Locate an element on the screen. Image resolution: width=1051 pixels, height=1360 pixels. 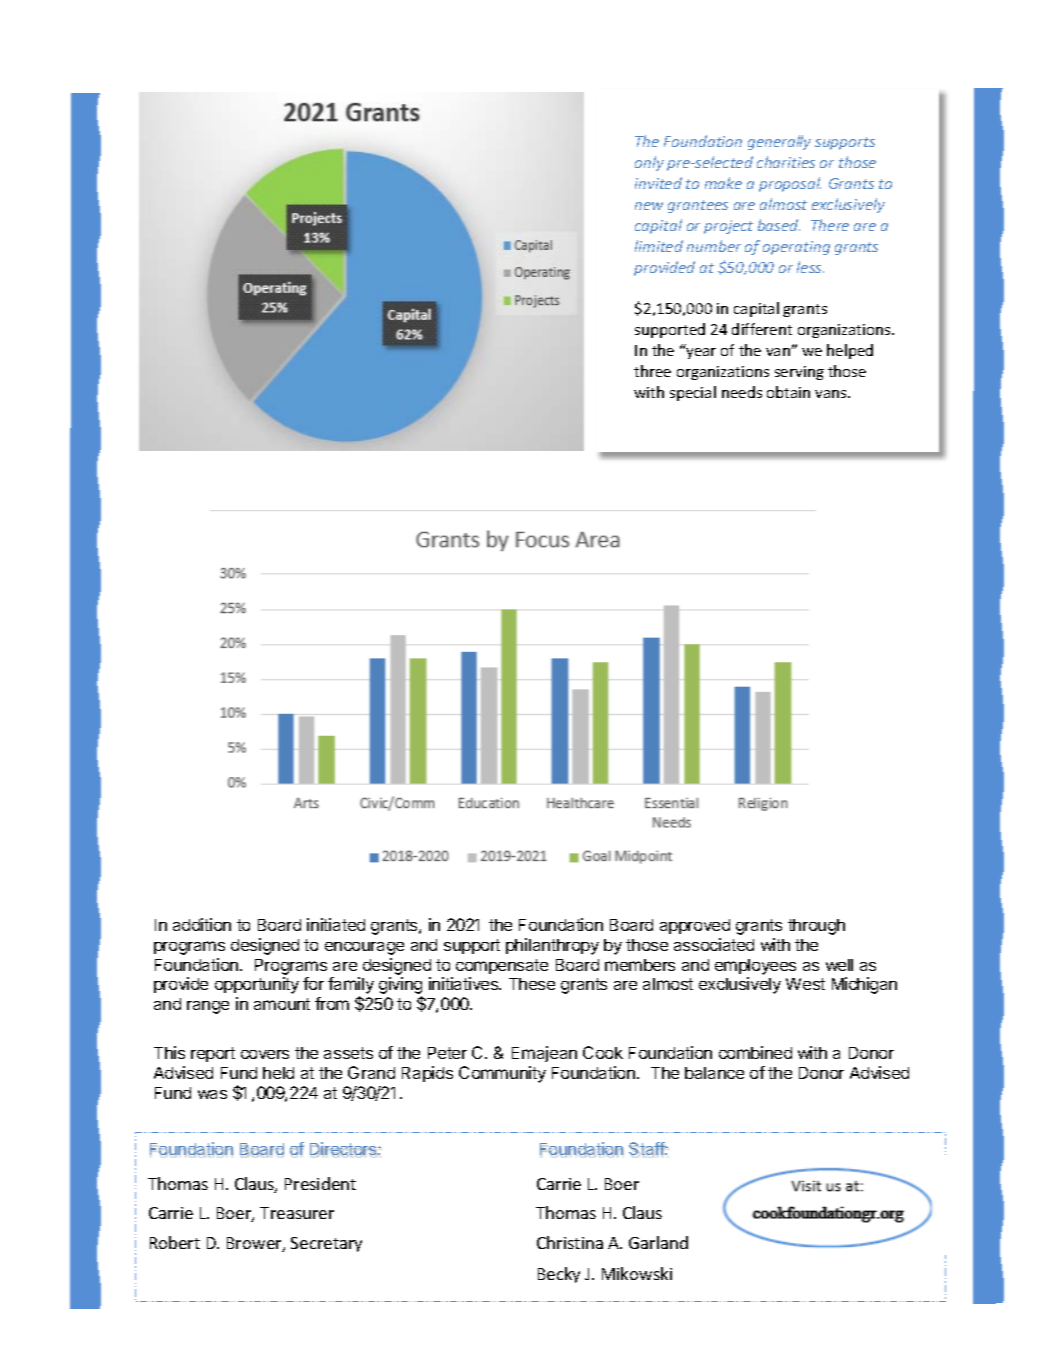
Treasurer is located at coordinates (297, 1213).
